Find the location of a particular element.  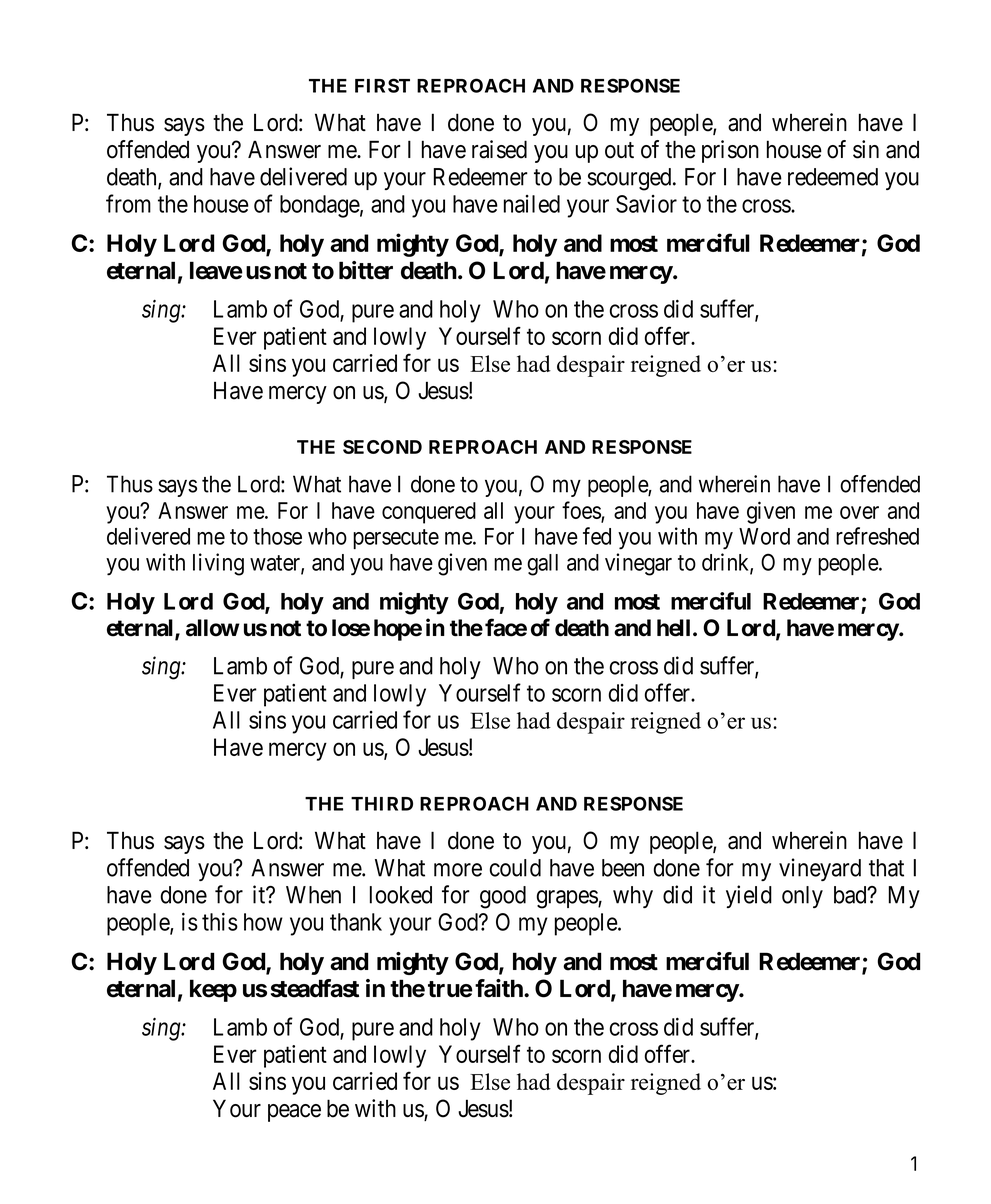

SECOND is located at coordinates (382, 447).
